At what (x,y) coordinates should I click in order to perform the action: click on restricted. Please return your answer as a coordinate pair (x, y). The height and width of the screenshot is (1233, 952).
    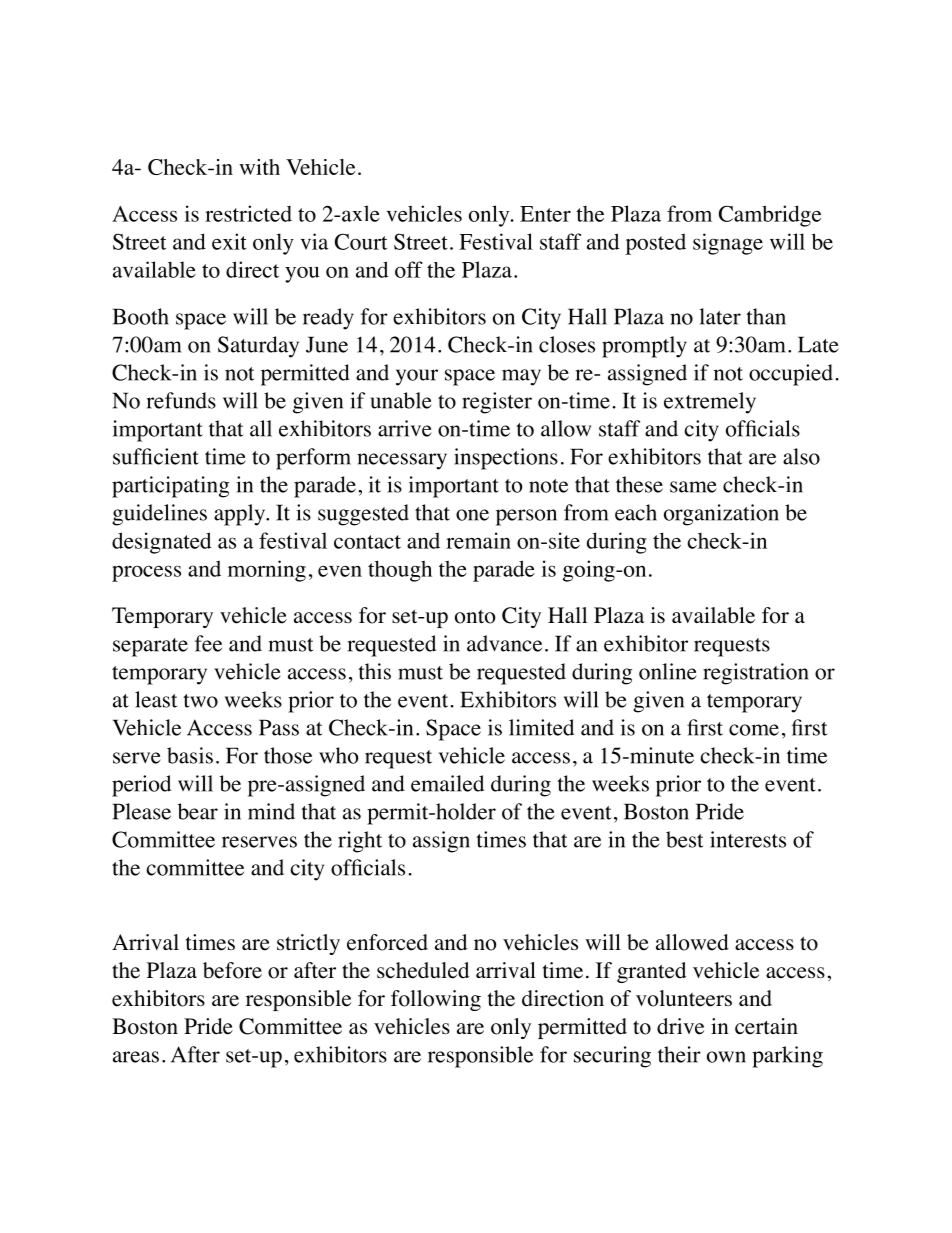
    Looking at the image, I should click on (248, 213).
